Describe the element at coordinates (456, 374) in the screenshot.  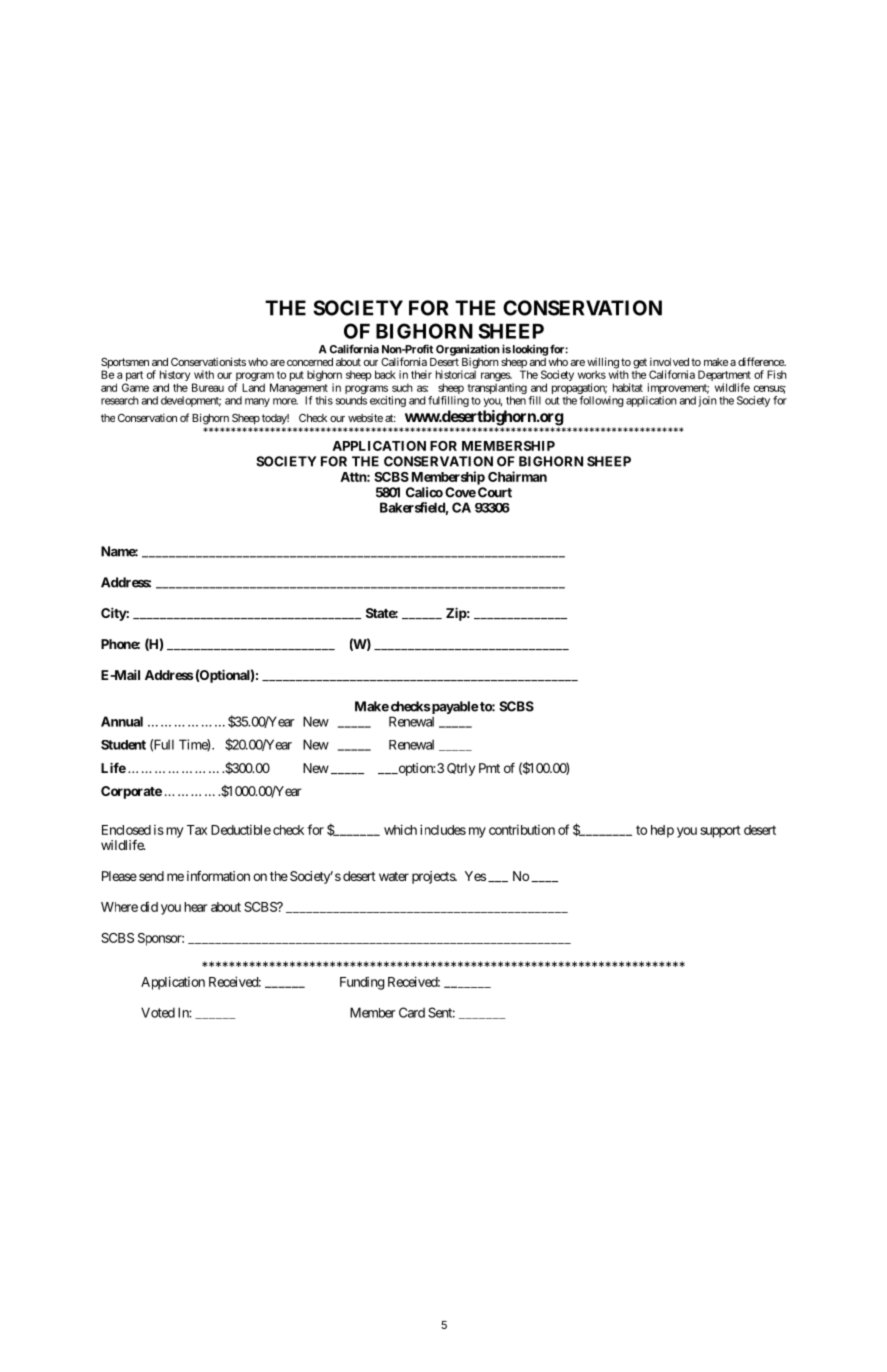
I see `historical` at that location.
